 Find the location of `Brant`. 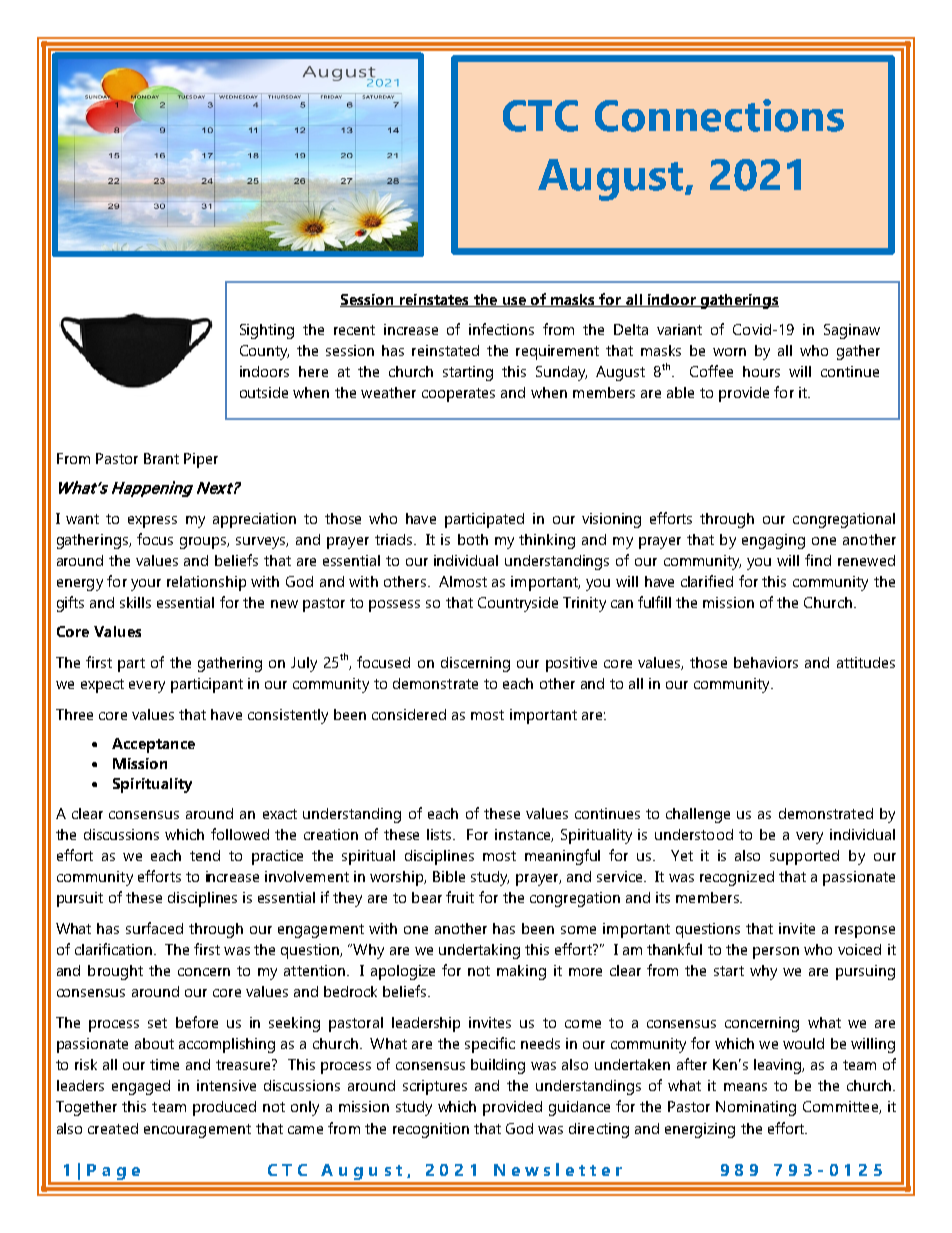

Brant is located at coordinates (161, 458).
